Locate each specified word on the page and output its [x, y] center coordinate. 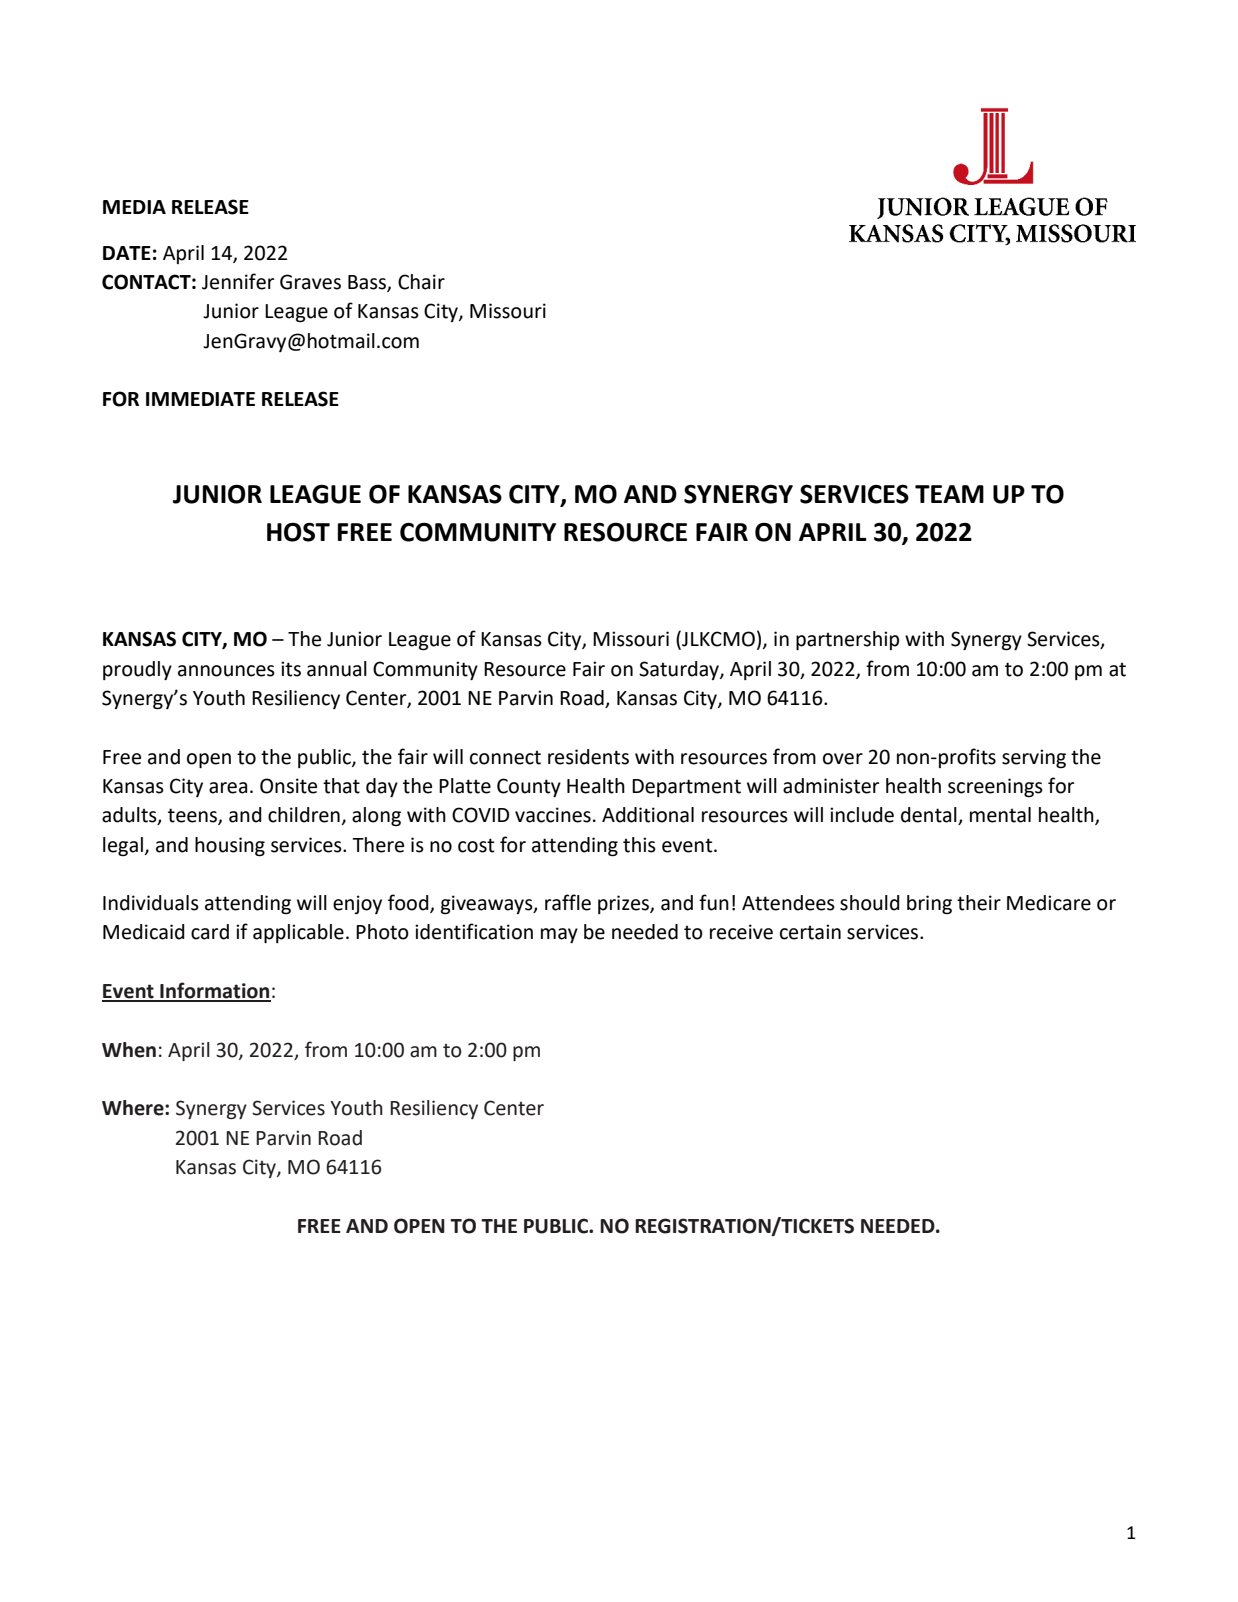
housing [230, 847]
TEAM [949, 494]
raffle [568, 902]
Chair [421, 282]
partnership [847, 640]
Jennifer [238, 281]
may [559, 935]
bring [929, 905]
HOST [298, 532]
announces [226, 671]
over [843, 759]
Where [134, 1108]
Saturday [680, 670]
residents [588, 757]
